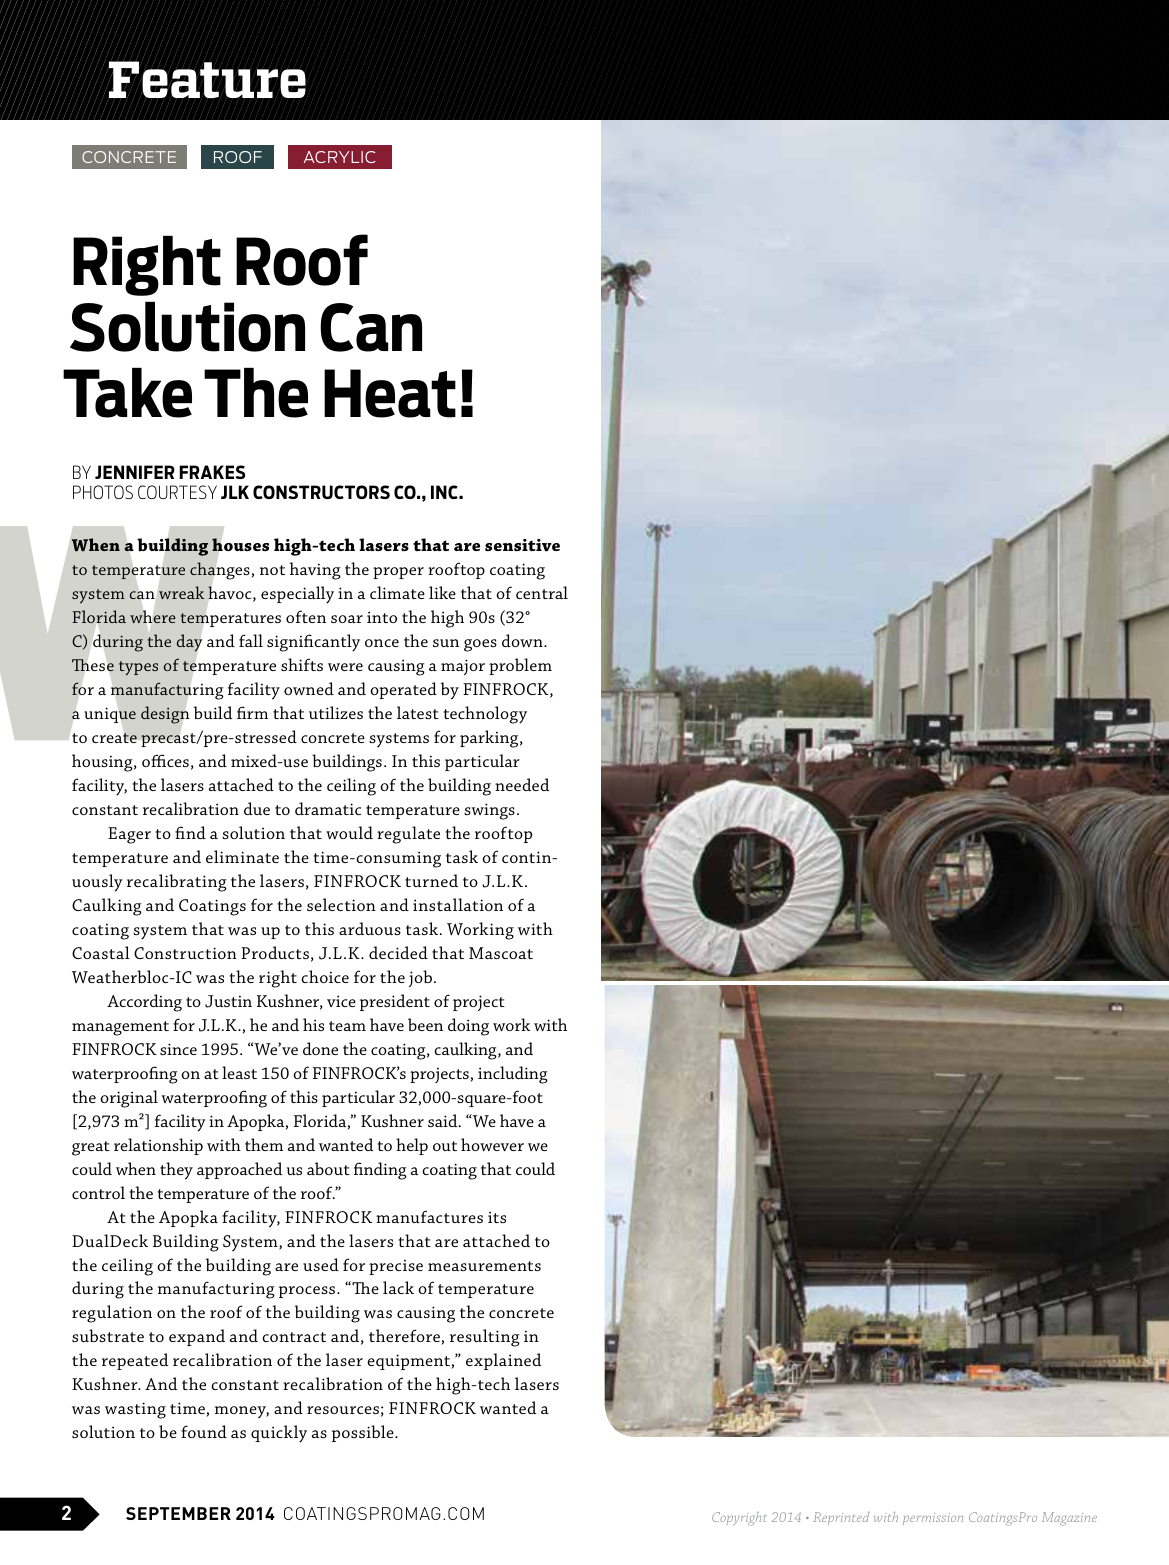  I want to click on SEPTEMBER, so click(178, 1513).
